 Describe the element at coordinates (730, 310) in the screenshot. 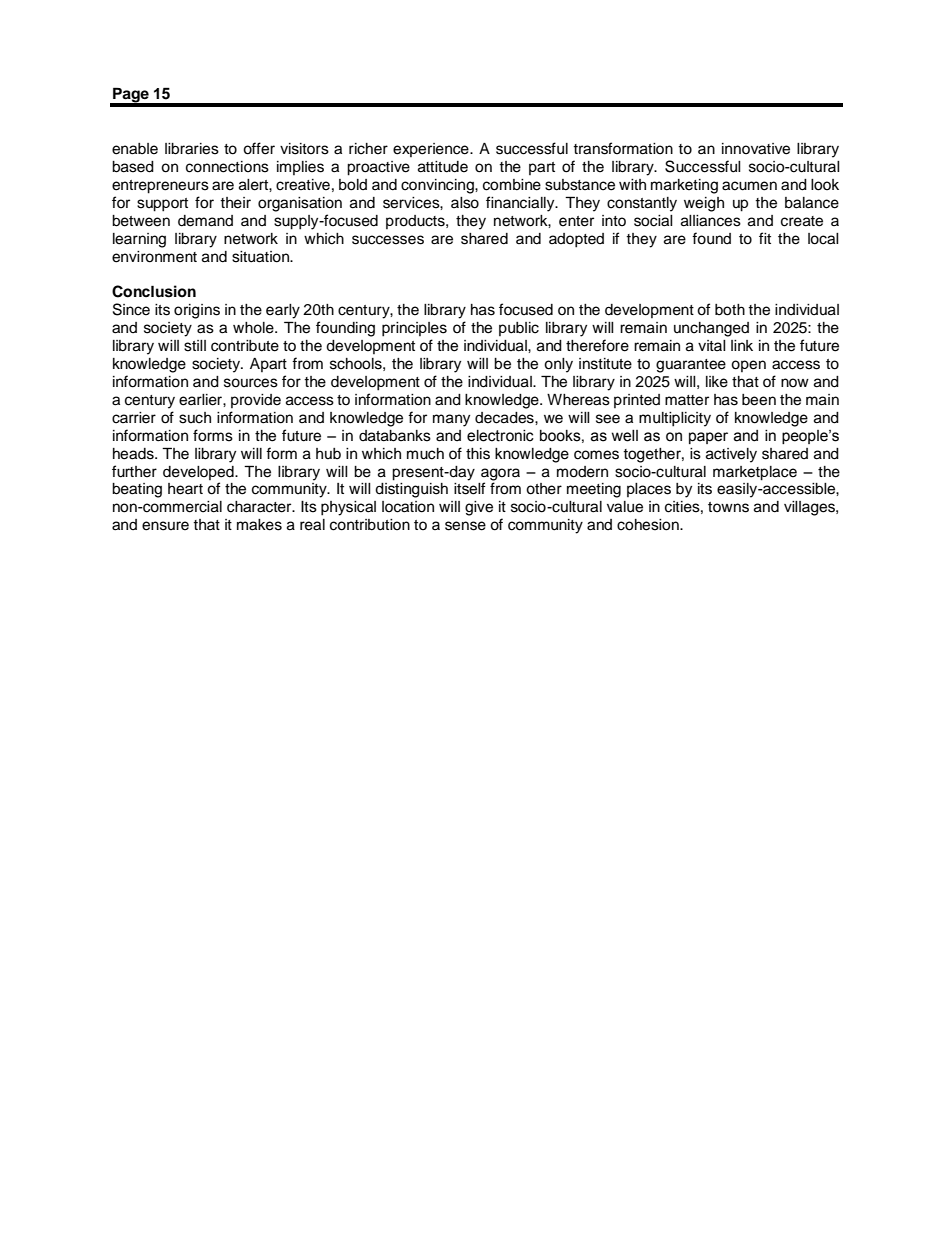

I see `both` at that location.
